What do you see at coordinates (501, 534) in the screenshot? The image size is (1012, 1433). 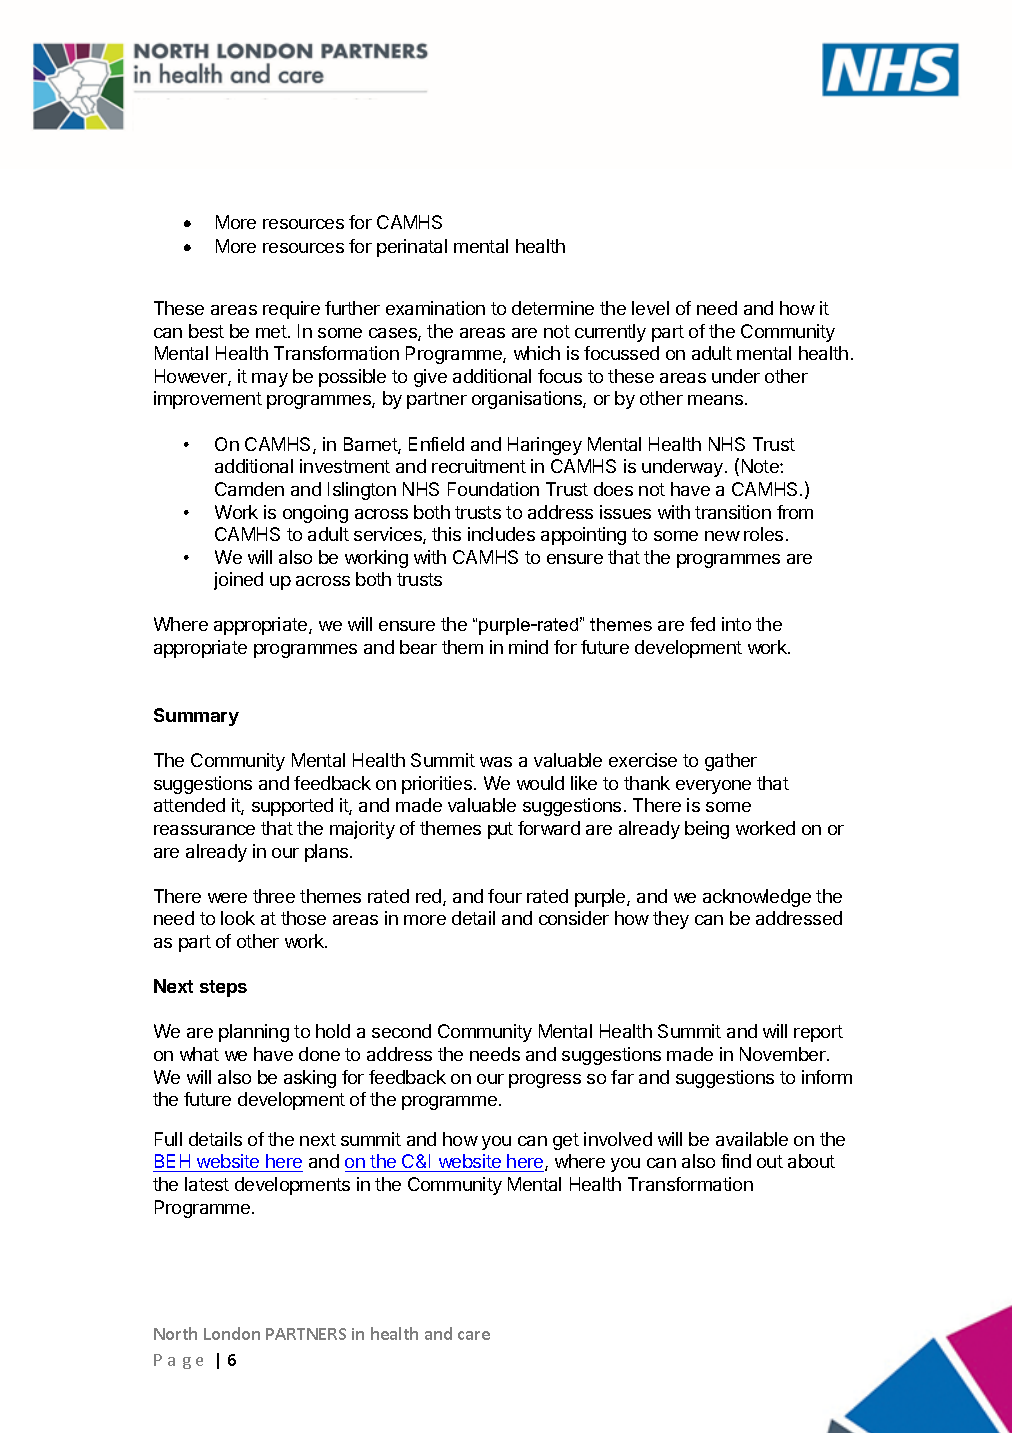 I see `includes` at bounding box center [501, 534].
